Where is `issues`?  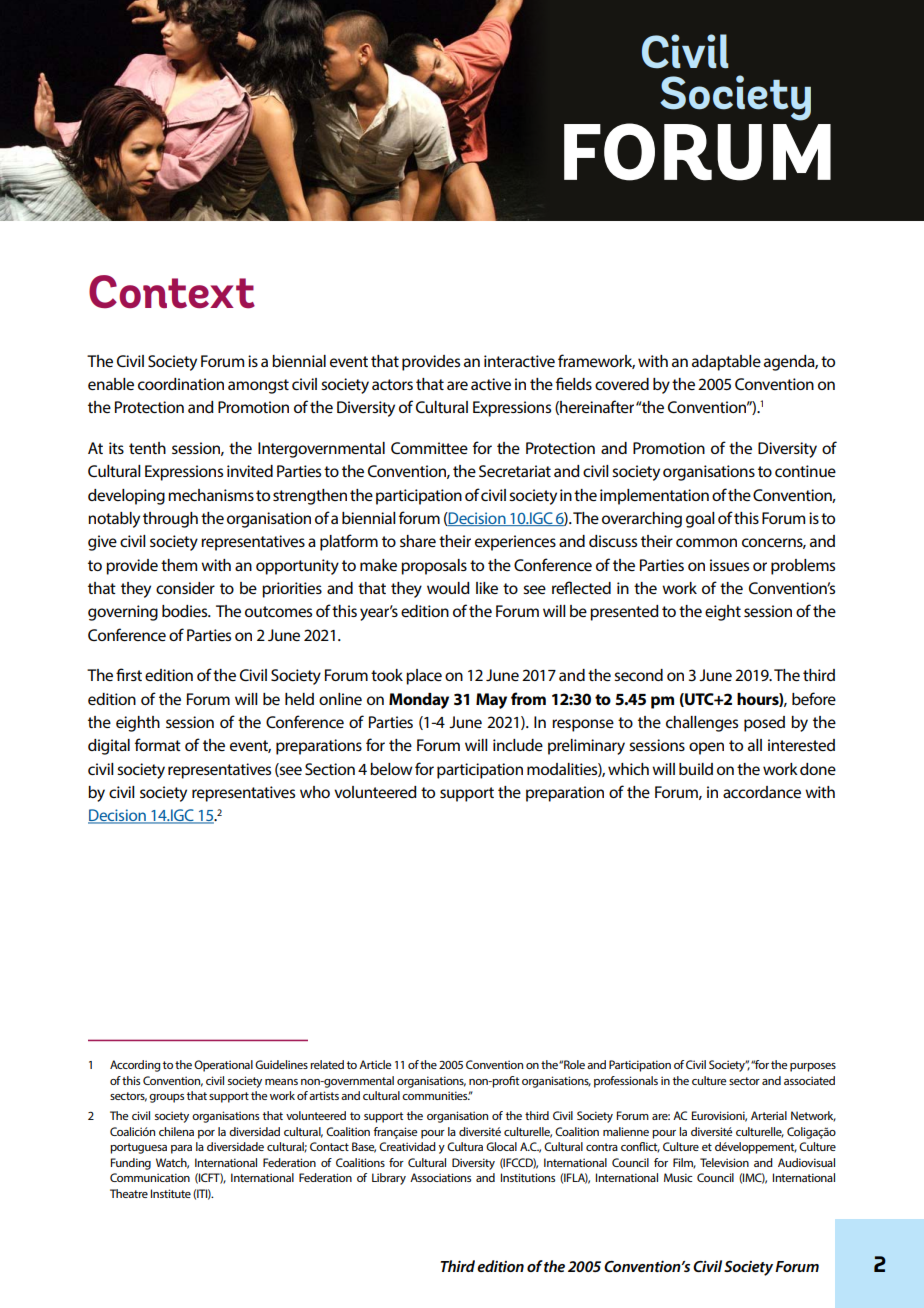
issues is located at coordinates (729, 565).
